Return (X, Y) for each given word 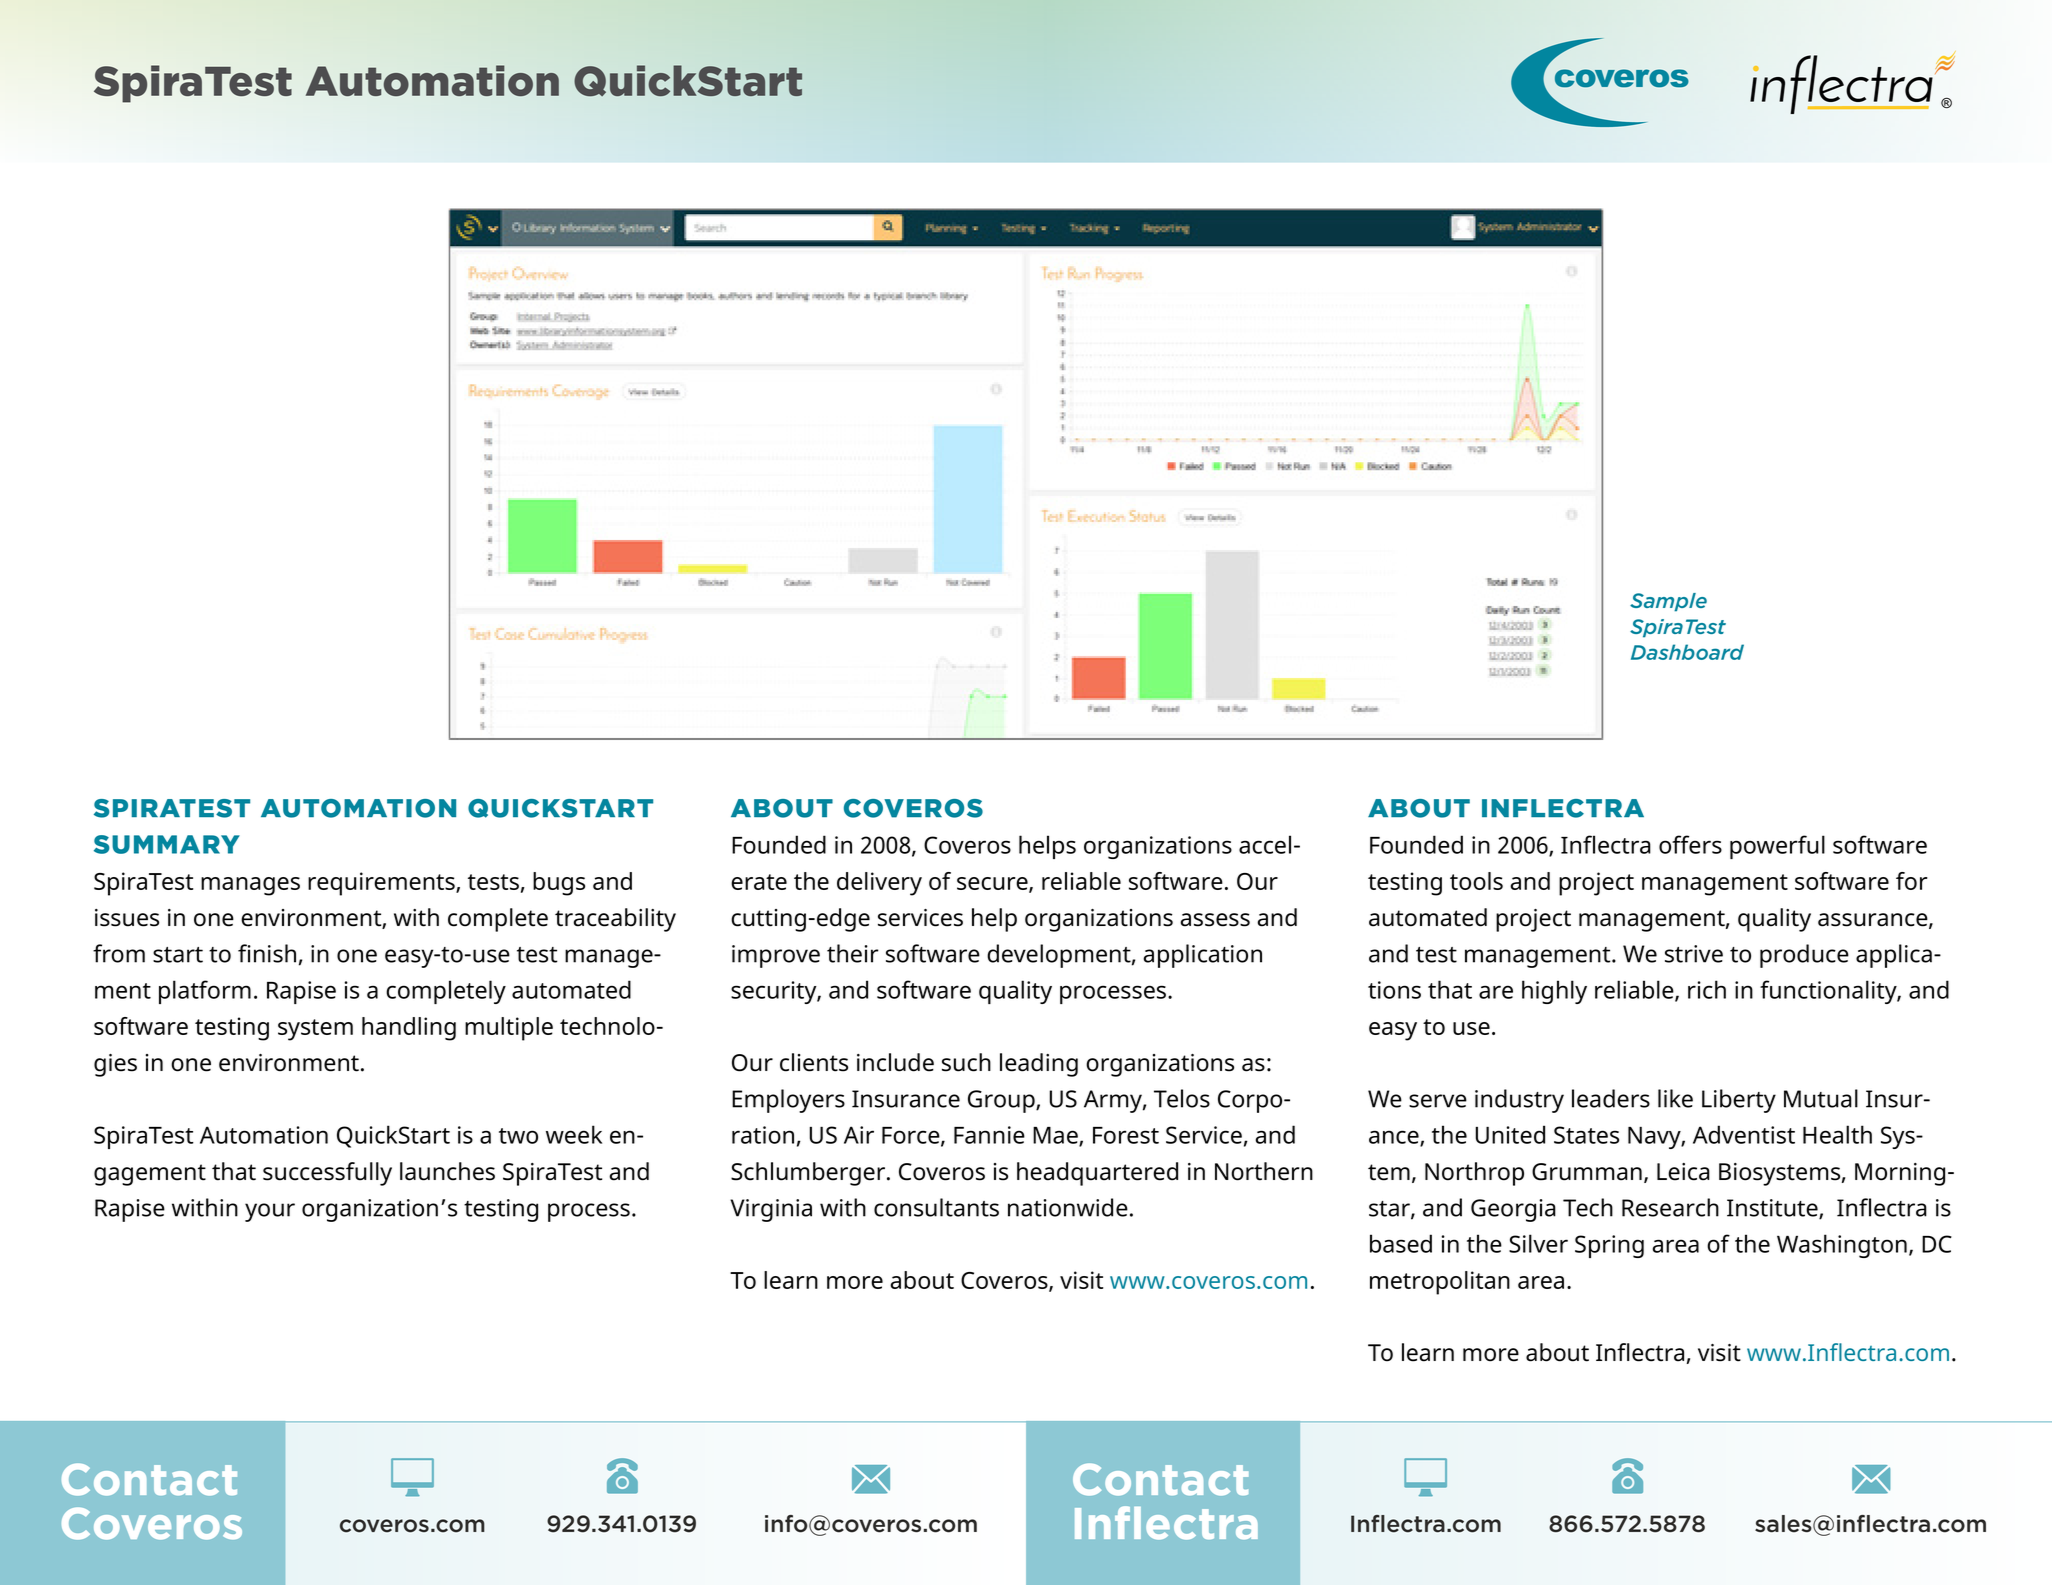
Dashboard (1687, 652)
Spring (1609, 1246)
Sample (1668, 602)
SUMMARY (167, 844)
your (270, 1212)
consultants (936, 1207)
